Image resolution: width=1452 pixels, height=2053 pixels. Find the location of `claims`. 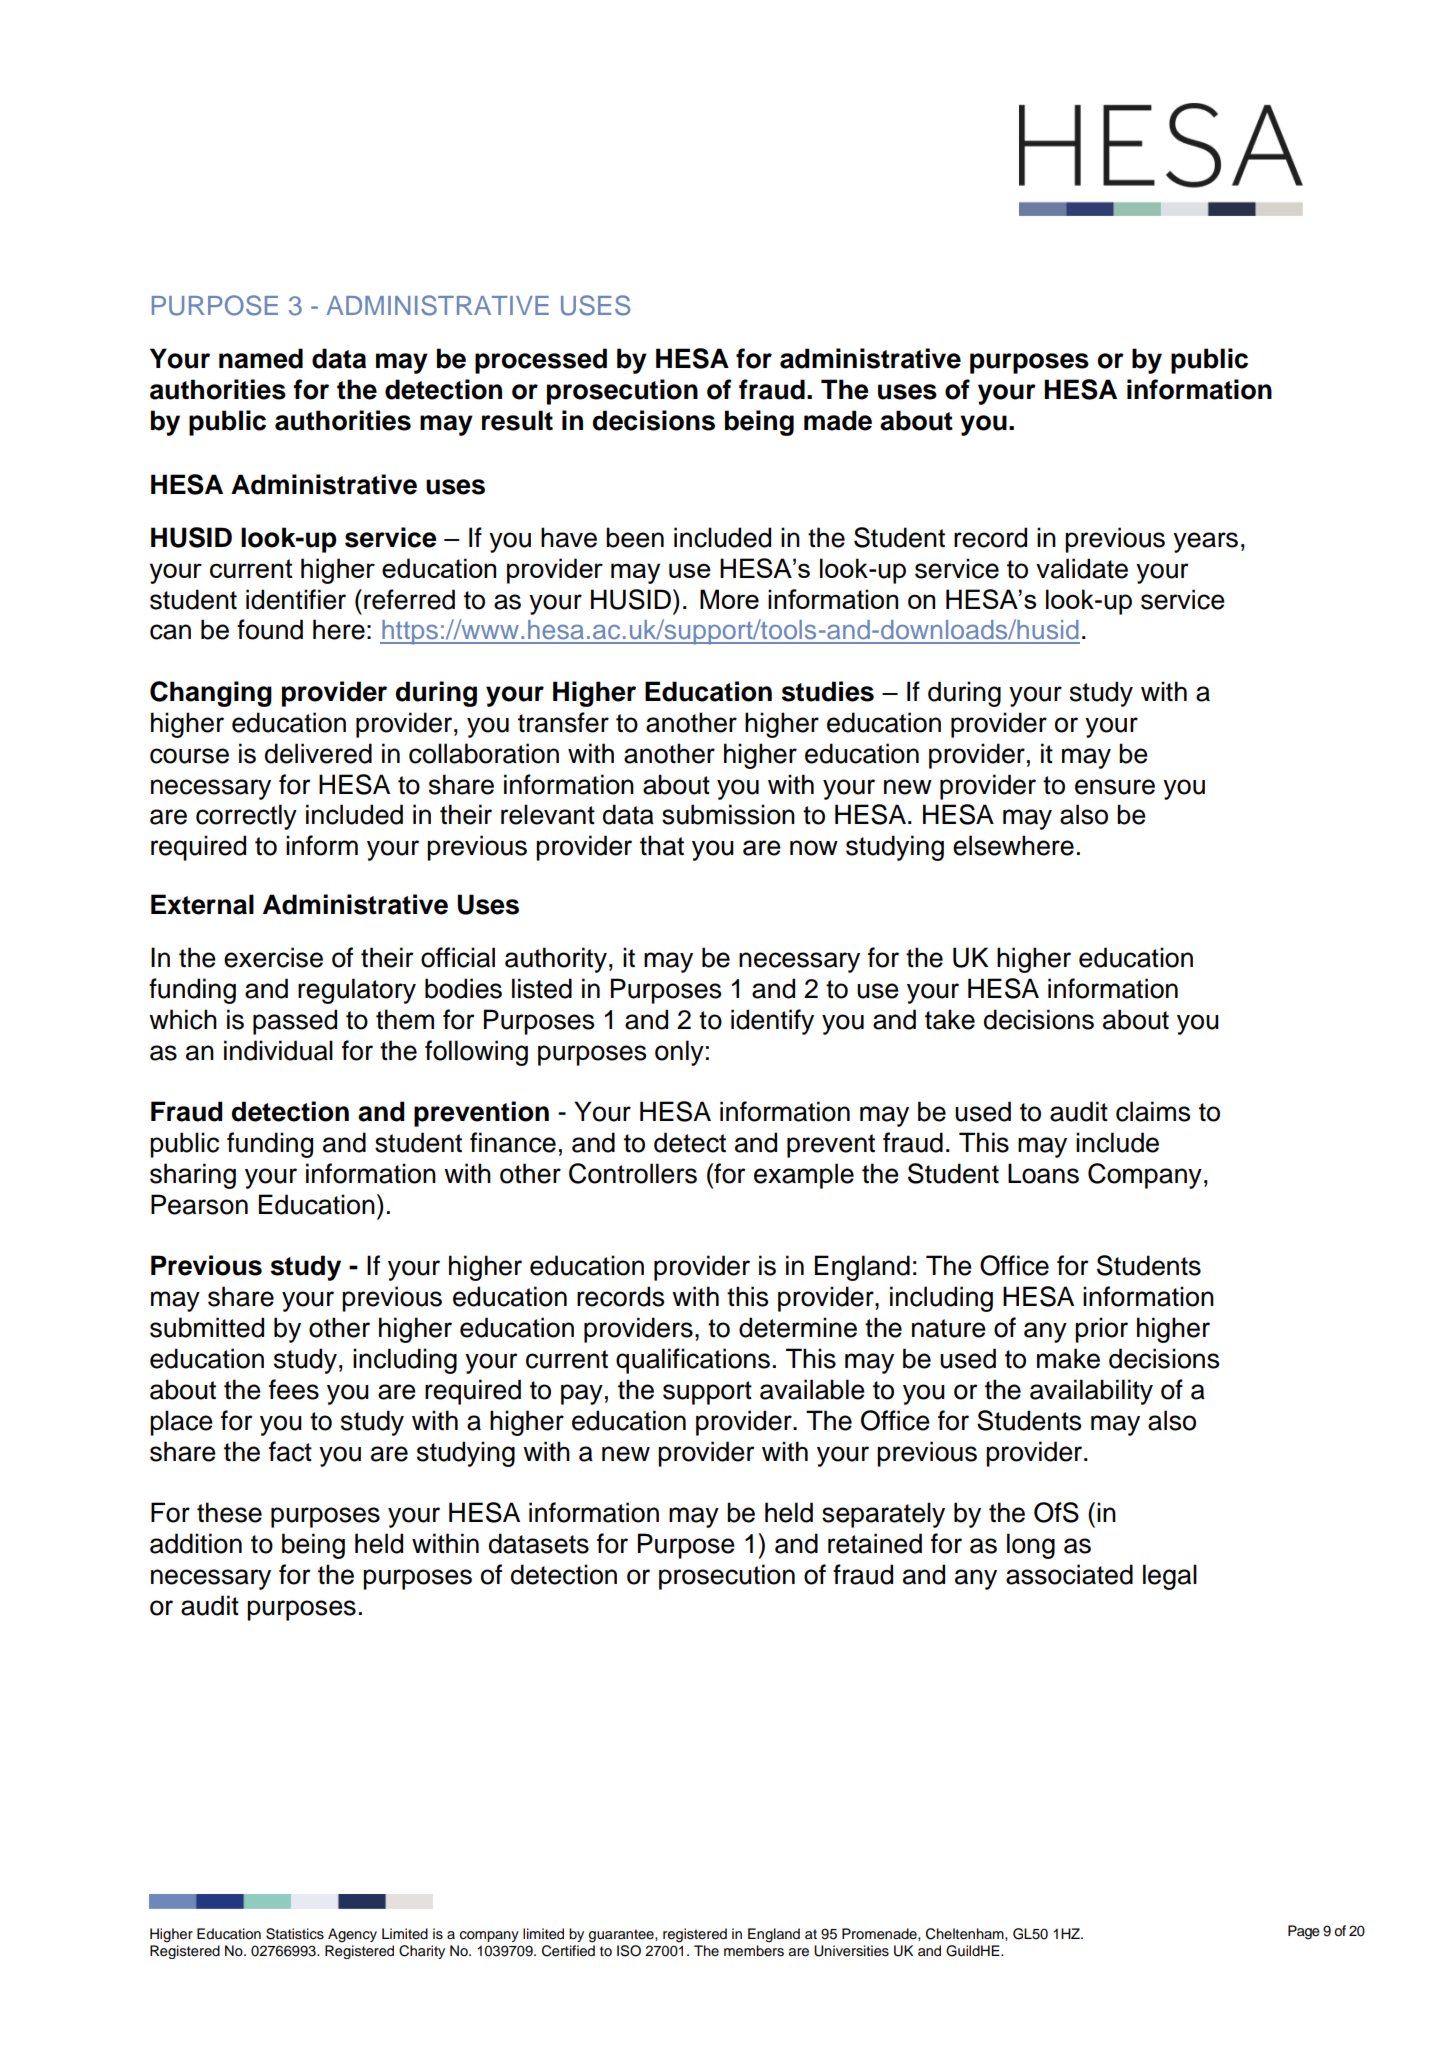

claims is located at coordinates (1153, 1111).
